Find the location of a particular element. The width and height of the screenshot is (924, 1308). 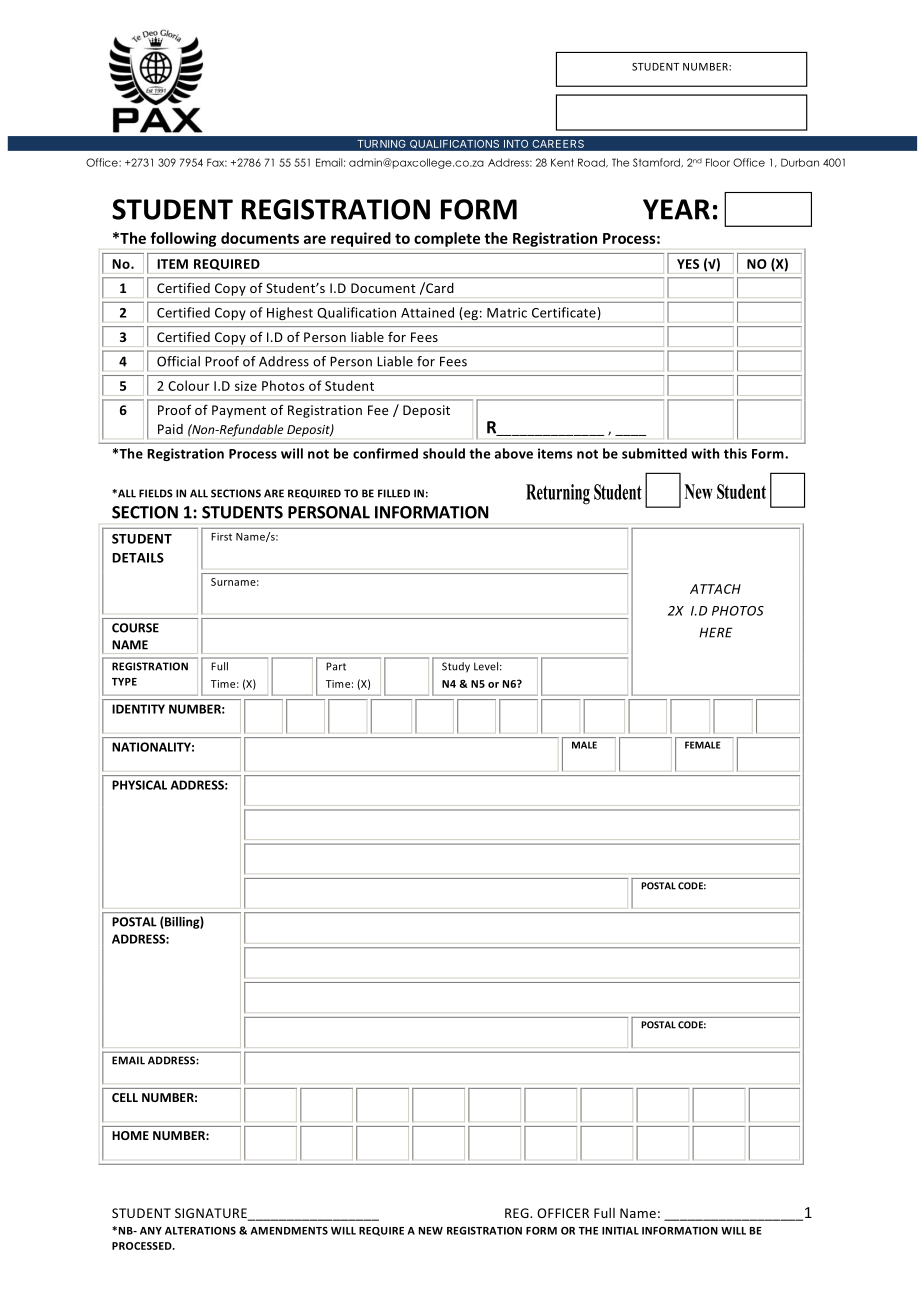

should is located at coordinates (444, 453).
